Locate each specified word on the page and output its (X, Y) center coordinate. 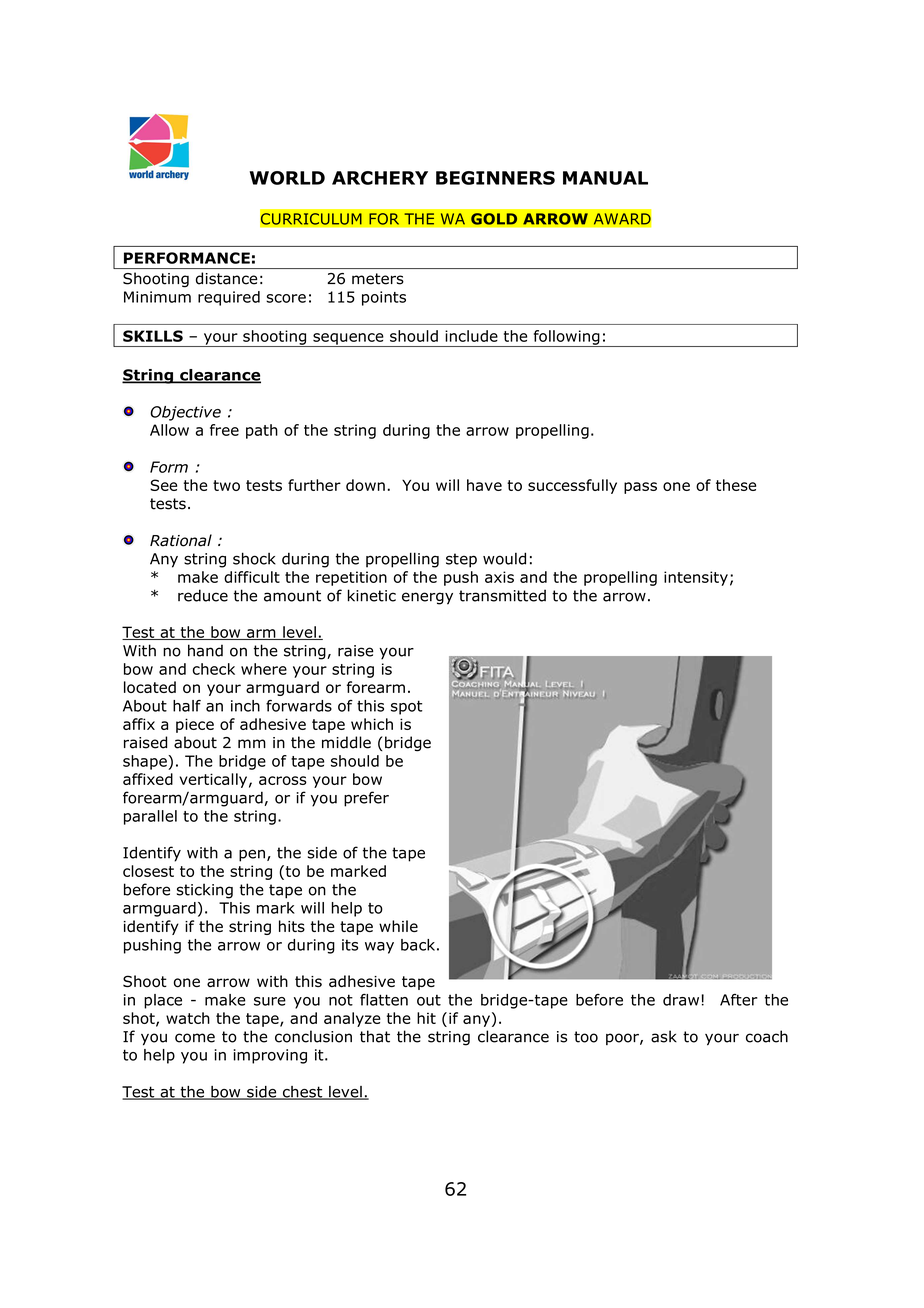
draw (681, 1000)
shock (254, 558)
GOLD (494, 219)
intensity (696, 578)
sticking (205, 891)
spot (407, 707)
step (461, 560)
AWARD (622, 219)
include (471, 336)
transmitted (502, 595)
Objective (185, 413)
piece (195, 725)
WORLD (287, 178)
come (195, 1038)
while (398, 926)
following (566, 338)
